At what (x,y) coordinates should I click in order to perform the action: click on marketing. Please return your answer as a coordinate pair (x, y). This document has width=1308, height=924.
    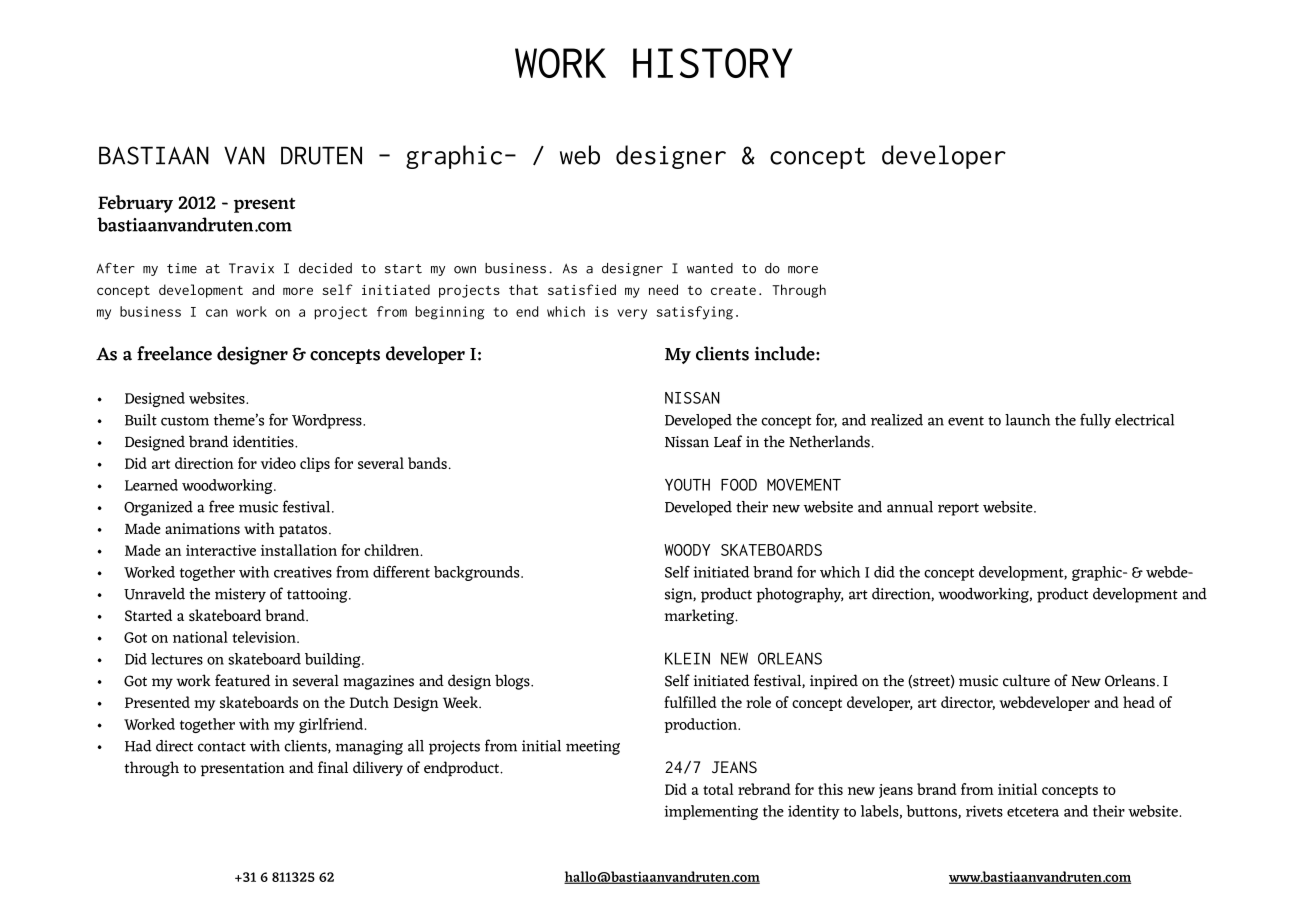
    Looking at the image, I should click on (700, 617).
